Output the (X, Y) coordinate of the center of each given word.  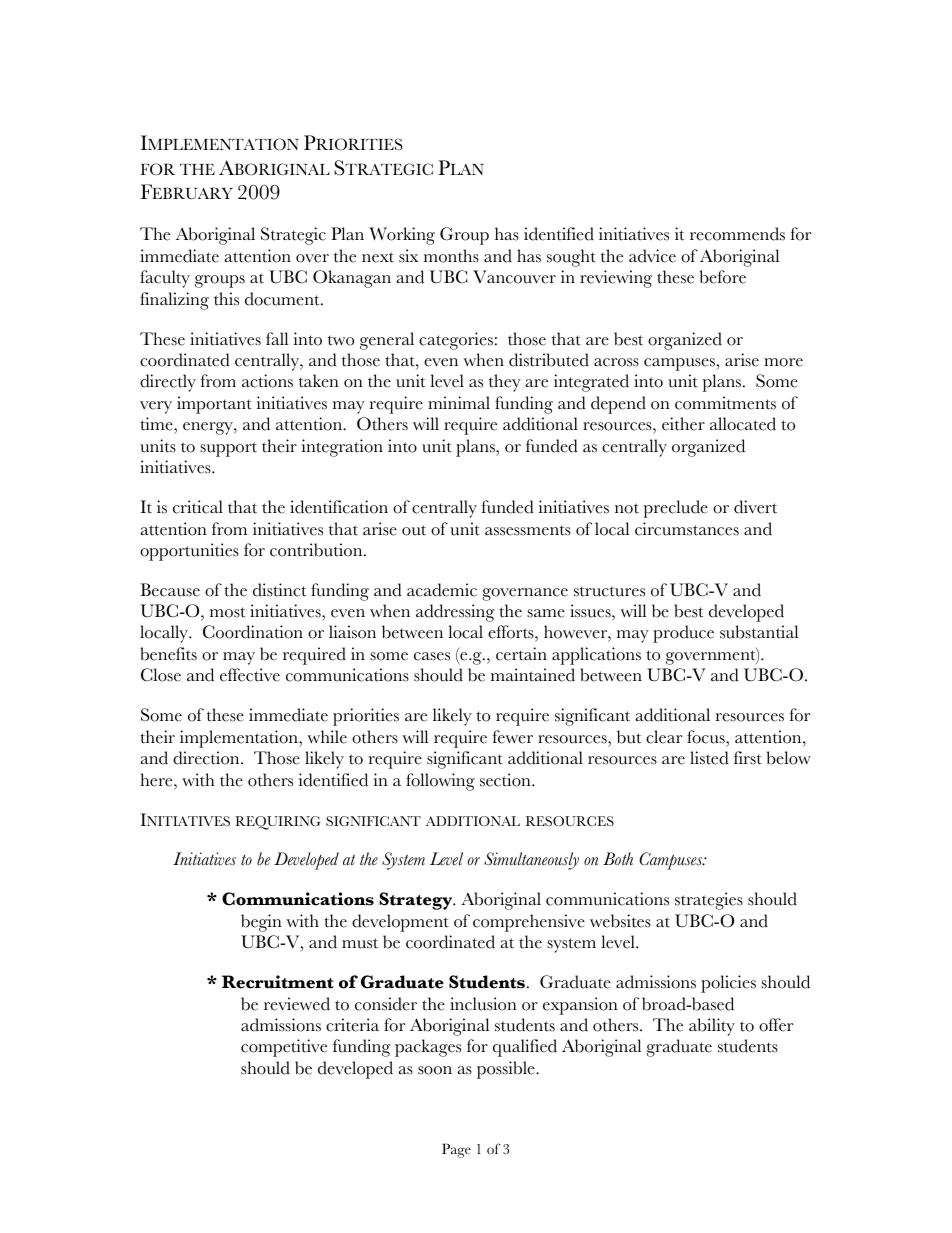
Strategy (417, 901)
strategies (709, 901)
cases (432, 656)
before (723, 277)
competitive (284, 1048)
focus (707, 737)
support (228, 449)
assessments (528, 530)
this (226, 299)
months (451, 256)
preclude (675, 509)
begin (261, 923)
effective (250, 675)
